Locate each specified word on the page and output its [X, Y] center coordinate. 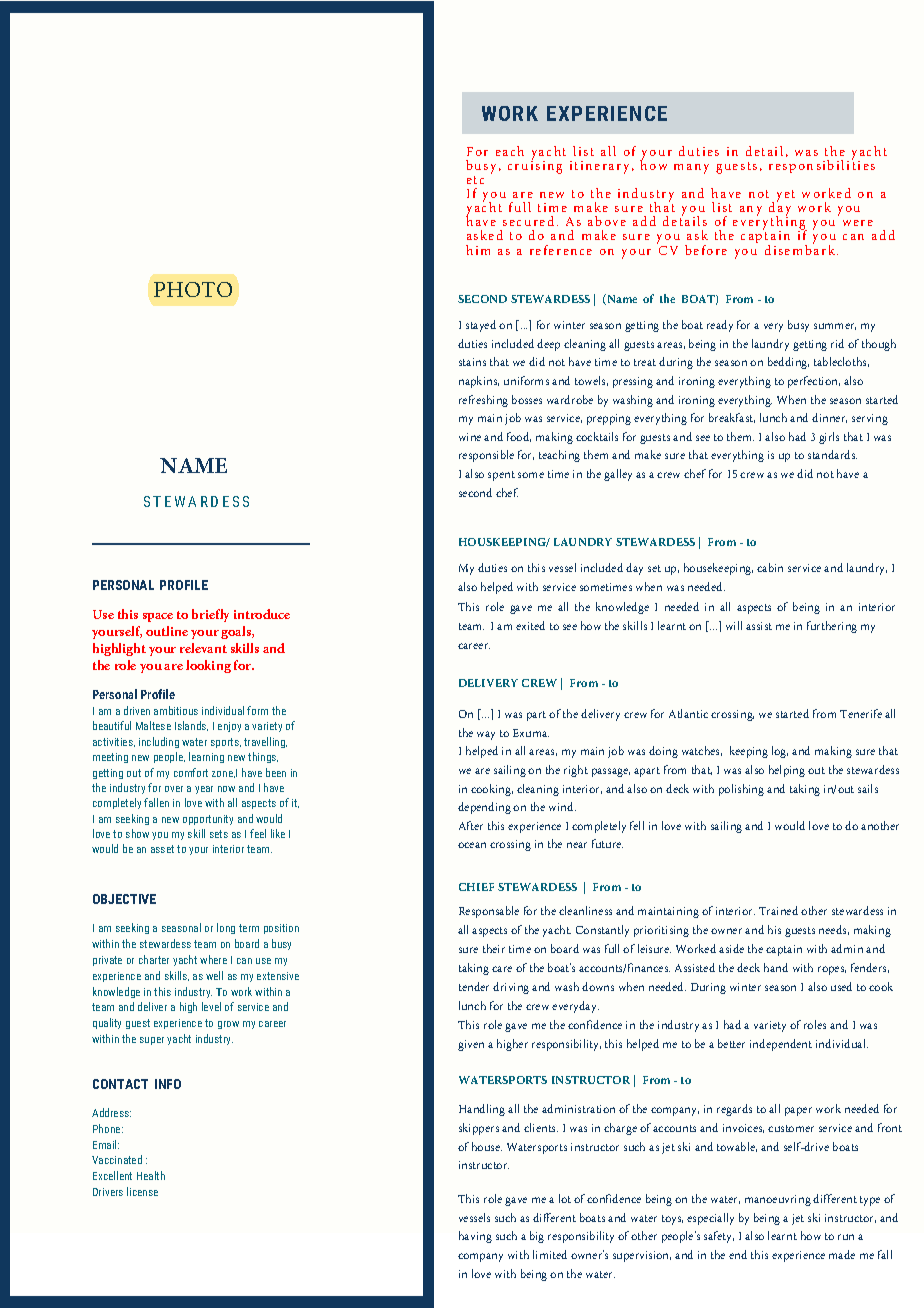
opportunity [208, 820]
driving [511, 988]
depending [484, 808]
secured [528, 221]
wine [470, 437]
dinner [829, 418]
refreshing [483, 401]
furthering [832, 627]
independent [781, 1045]
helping [787, 771]
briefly [210, 615]
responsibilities [822, 165]
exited [530, 625]
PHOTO [193, 289]
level [211, 1006]
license [142, 1191]
